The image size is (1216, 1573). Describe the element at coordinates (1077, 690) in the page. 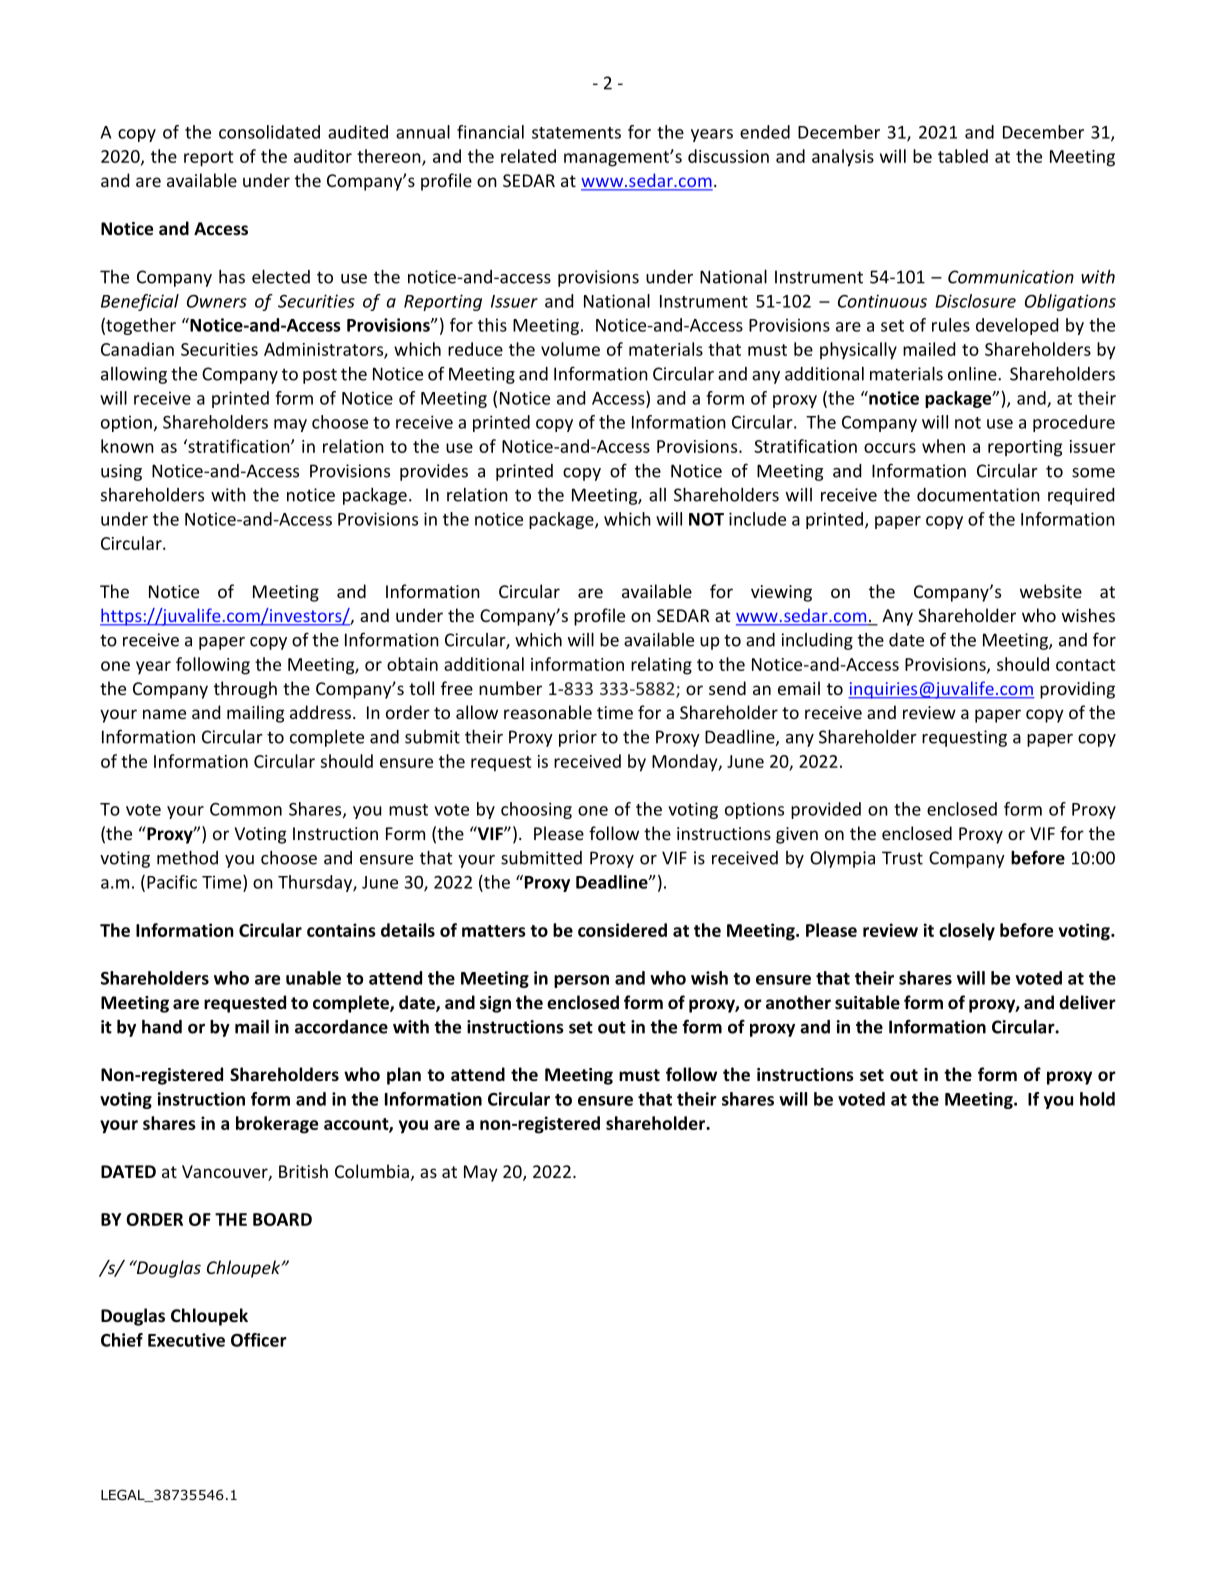

I see `providing` at that location.
